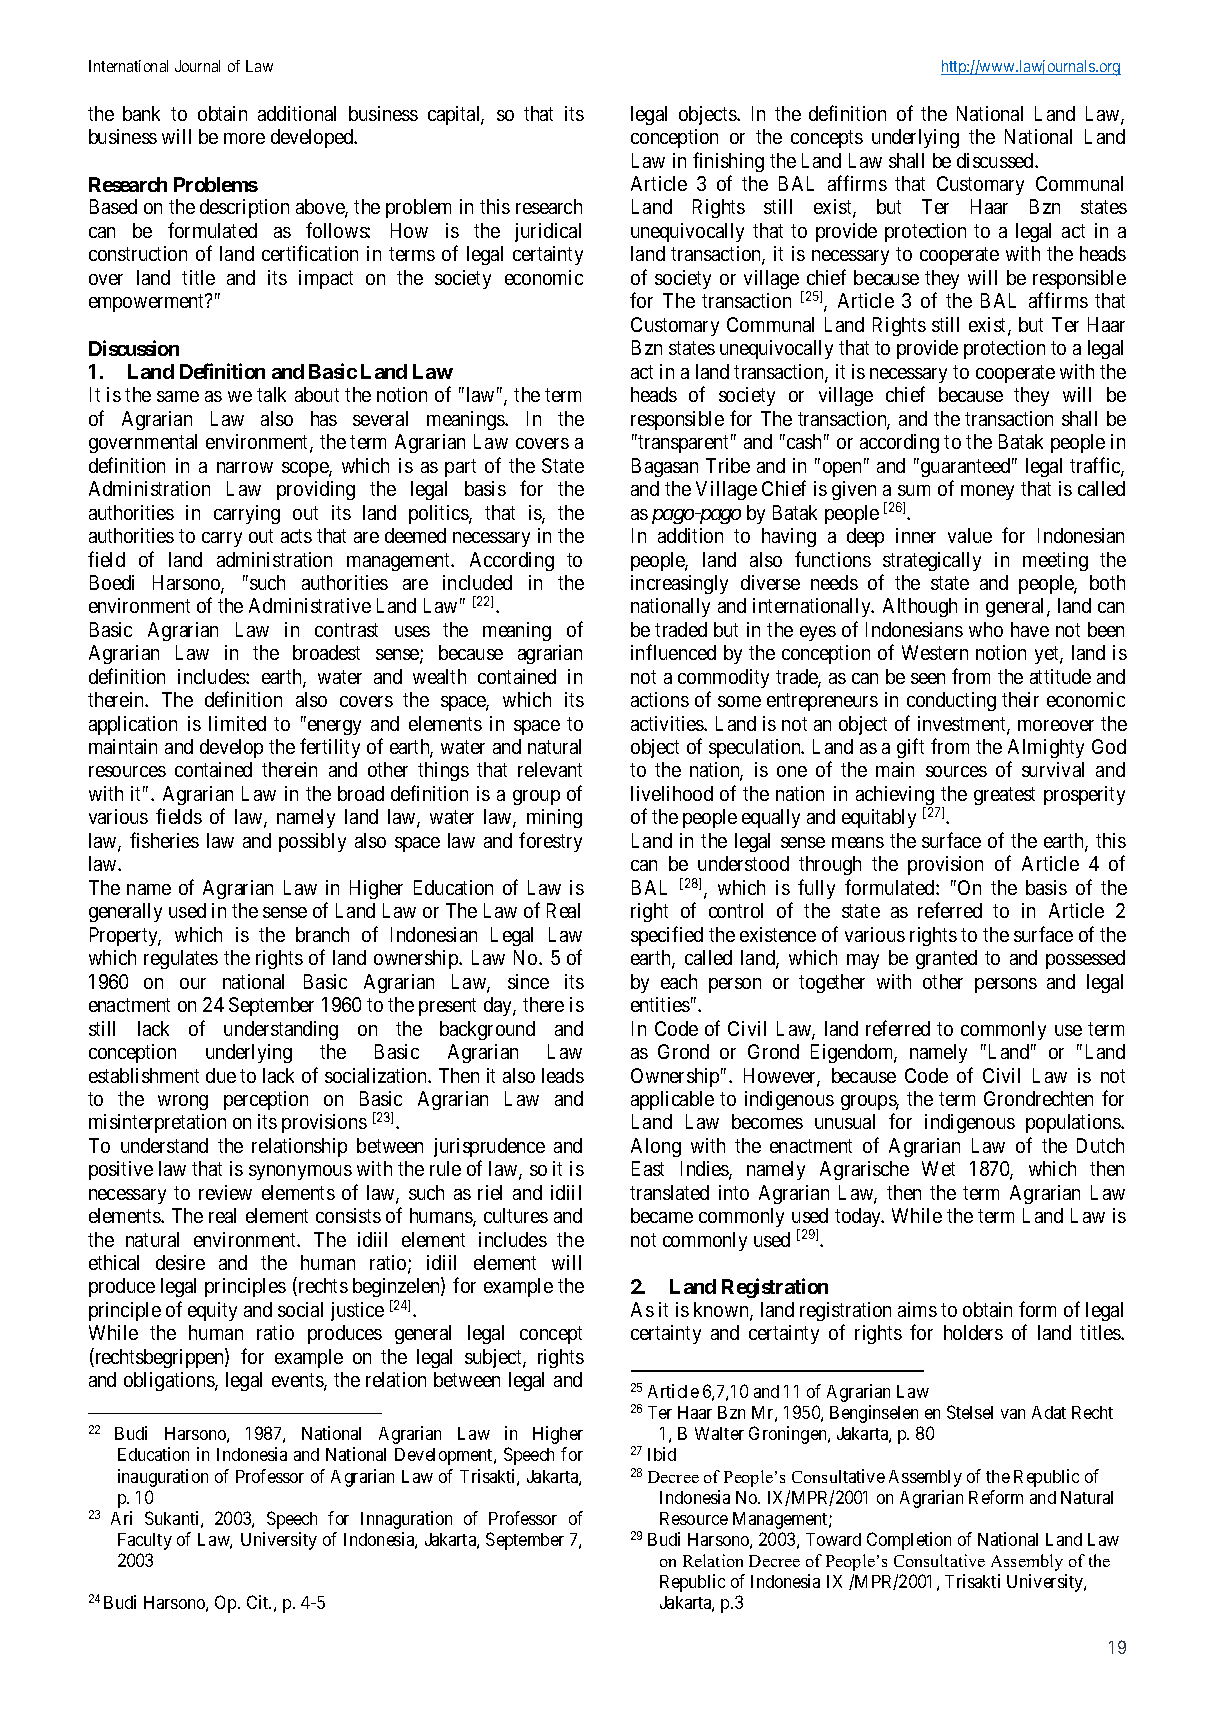  I want to click on description, so click(244, 208).
